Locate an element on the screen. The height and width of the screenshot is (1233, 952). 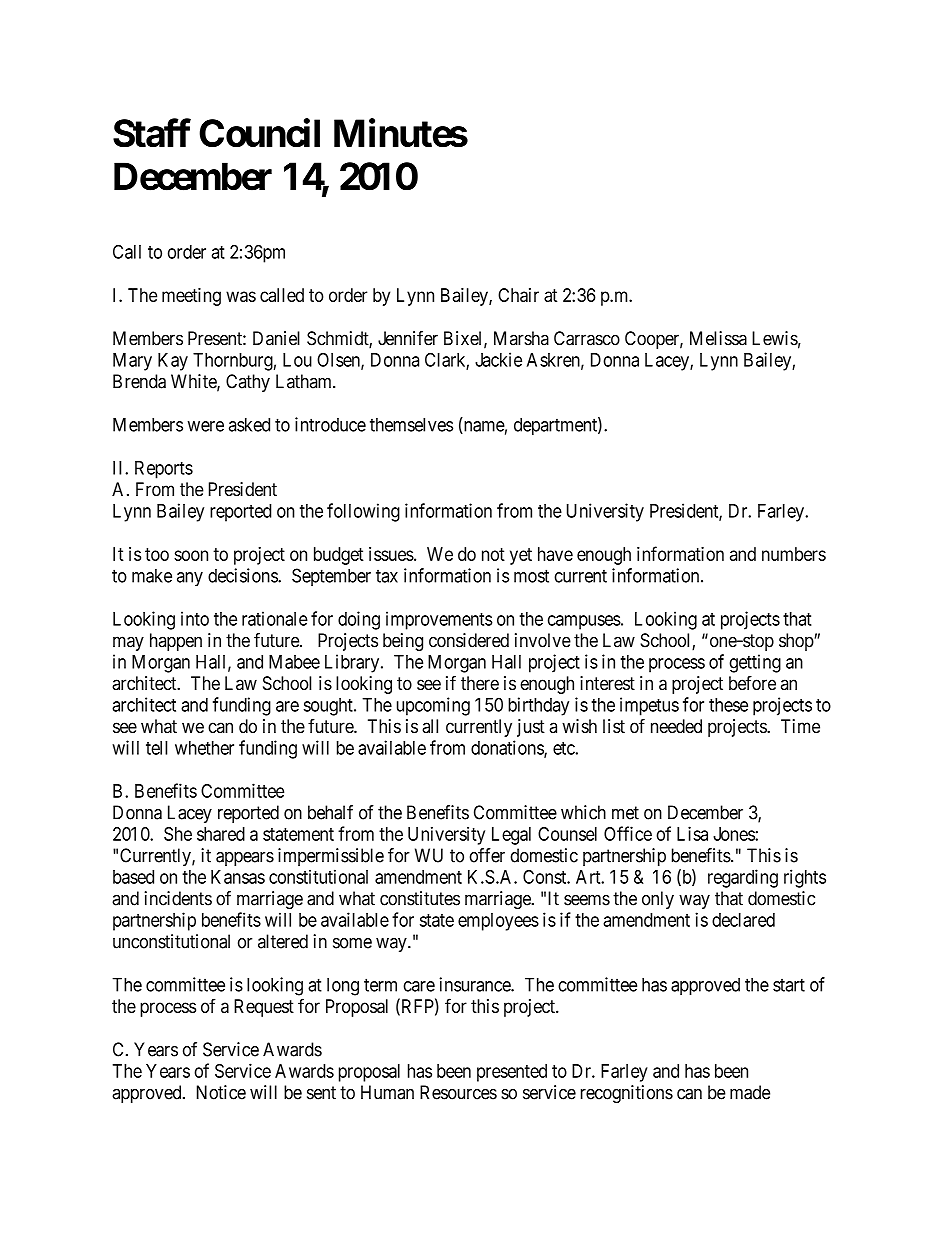
Chair is located at coordinates (518, 295).
